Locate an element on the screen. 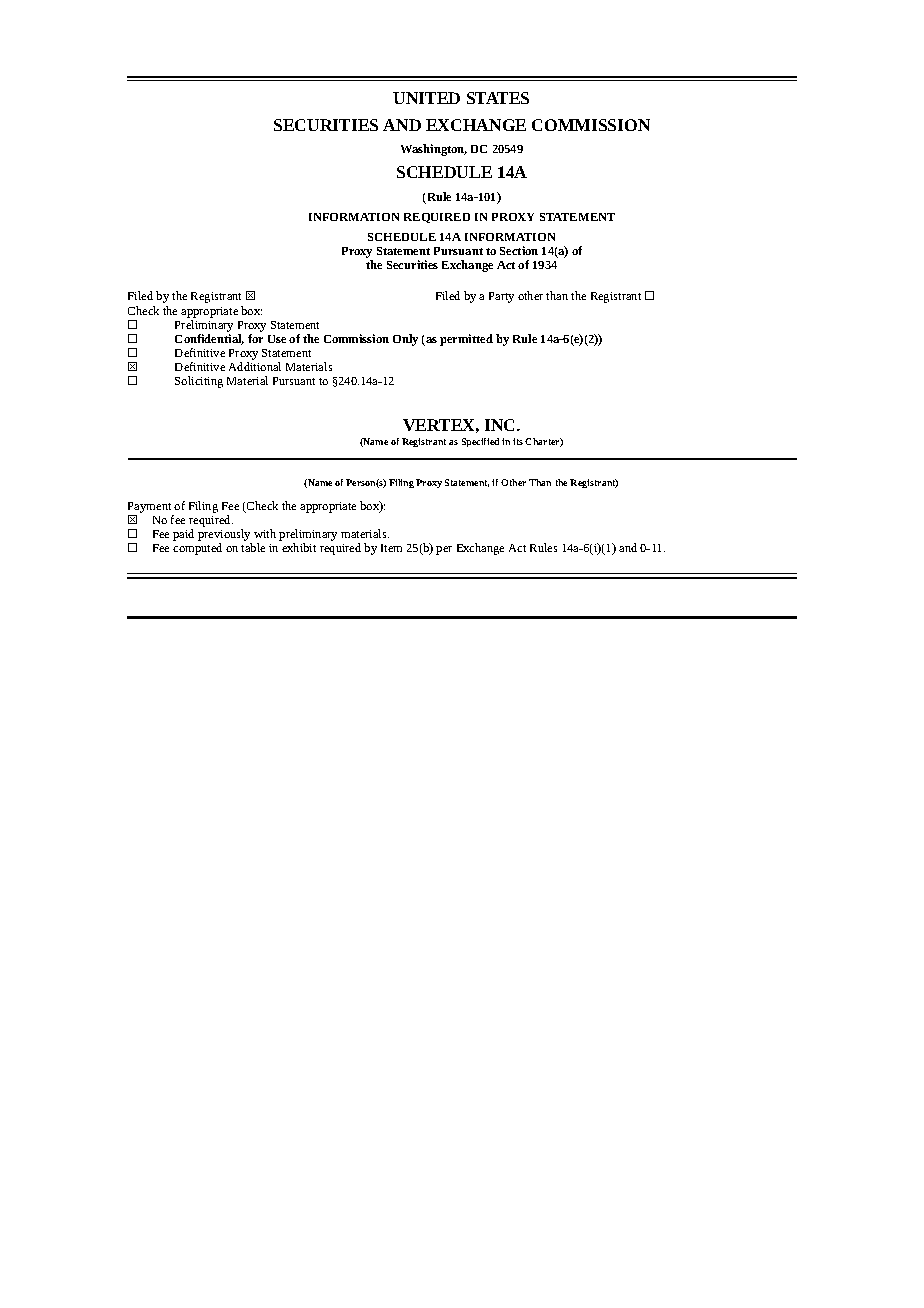  Confidential is located at coordinates (209, 338).
